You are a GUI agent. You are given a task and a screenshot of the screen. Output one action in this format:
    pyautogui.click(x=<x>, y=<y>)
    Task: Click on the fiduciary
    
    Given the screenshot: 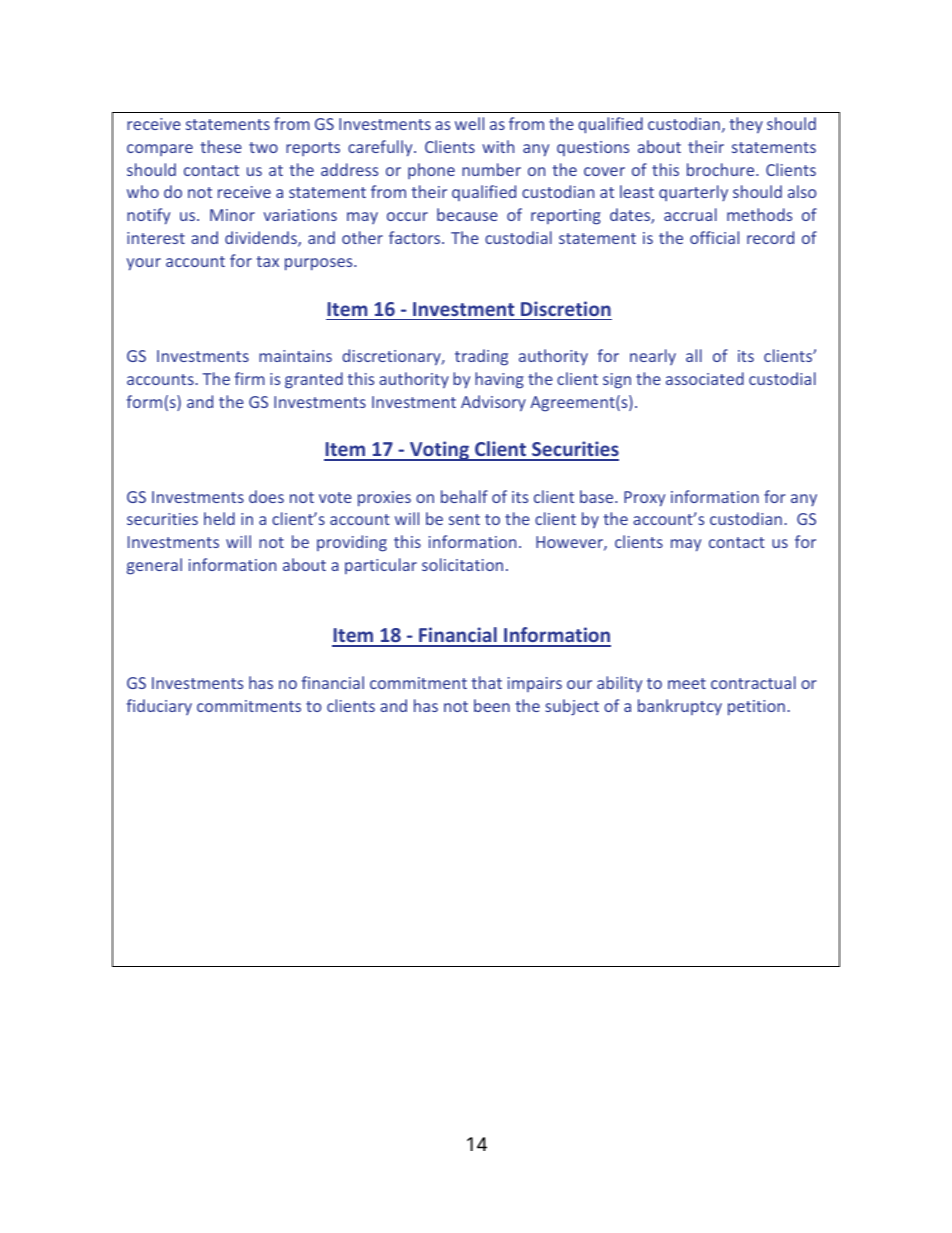 What is the action you would take?
    pyautogui.click(x=159, y=707)
